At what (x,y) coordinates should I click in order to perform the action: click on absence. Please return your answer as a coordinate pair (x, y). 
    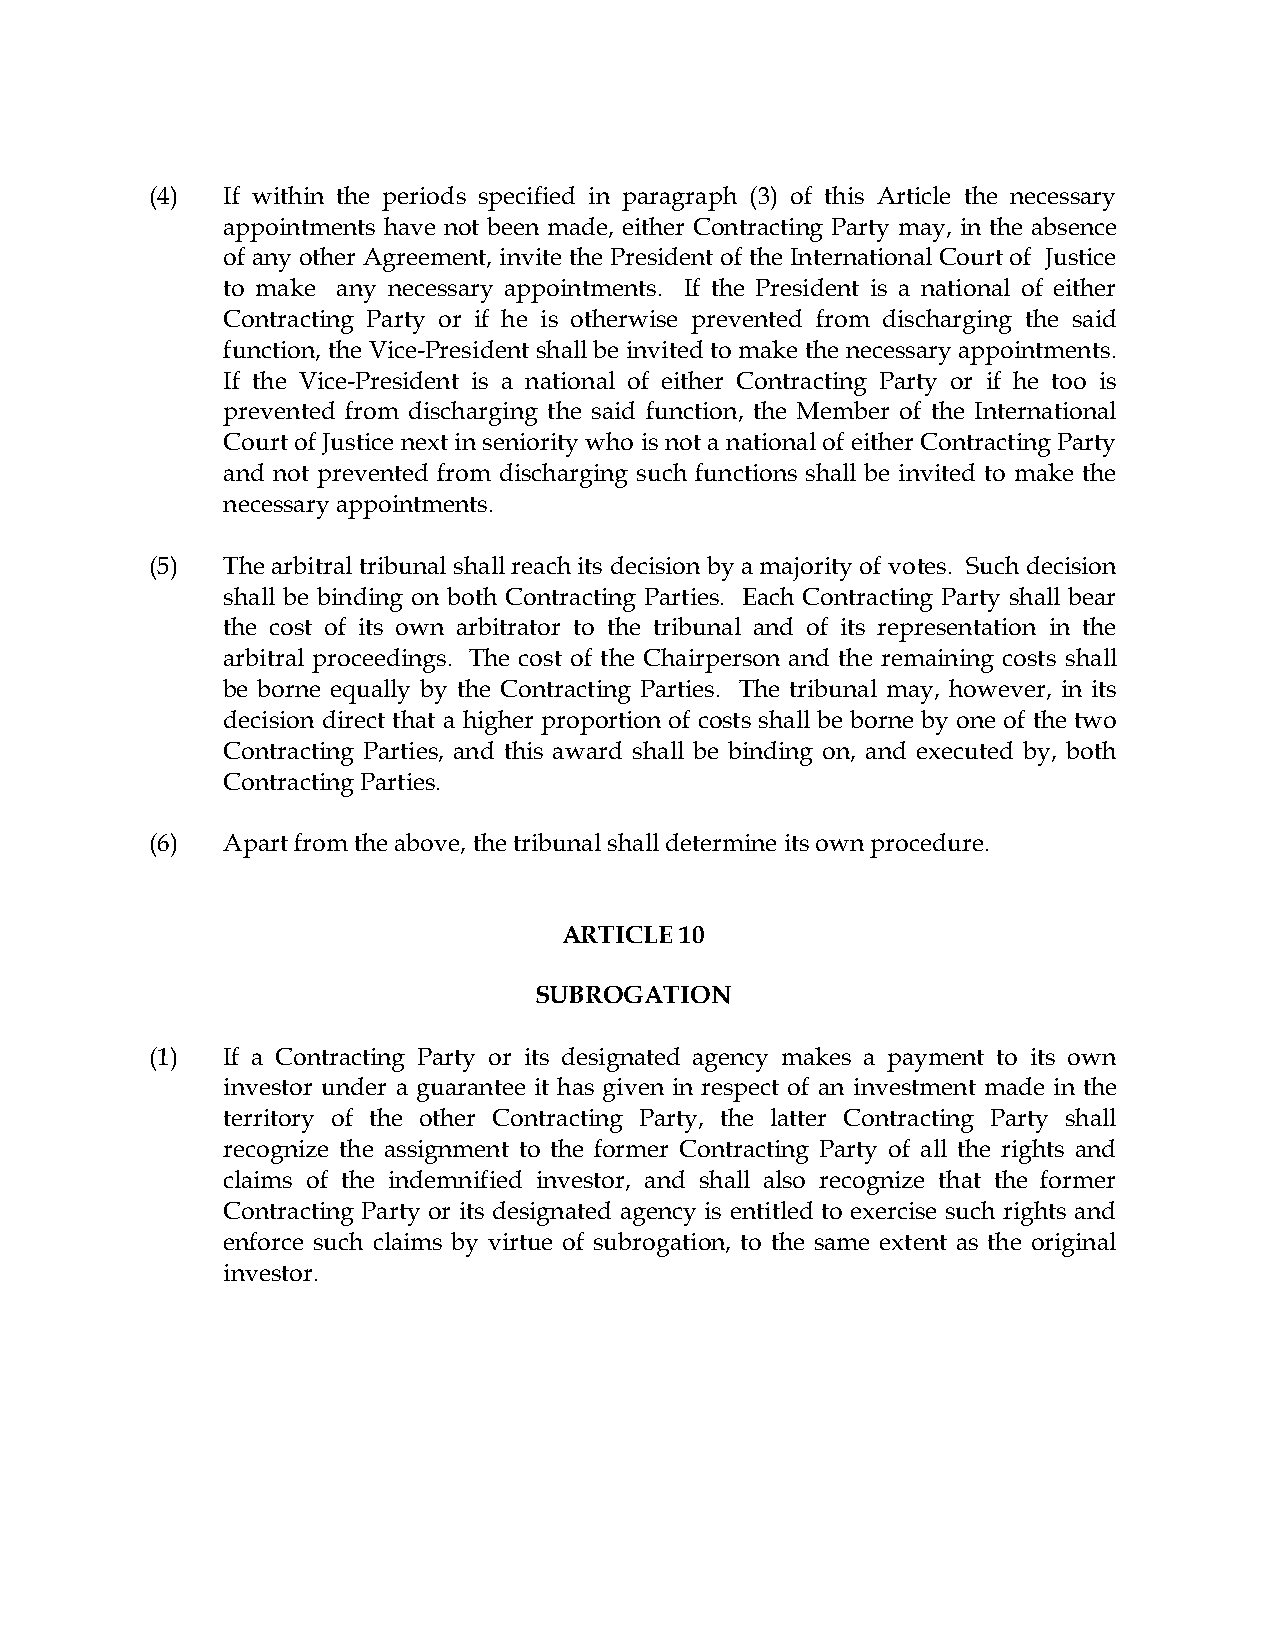
    Looking at the image, I should click on (1074, 226).
